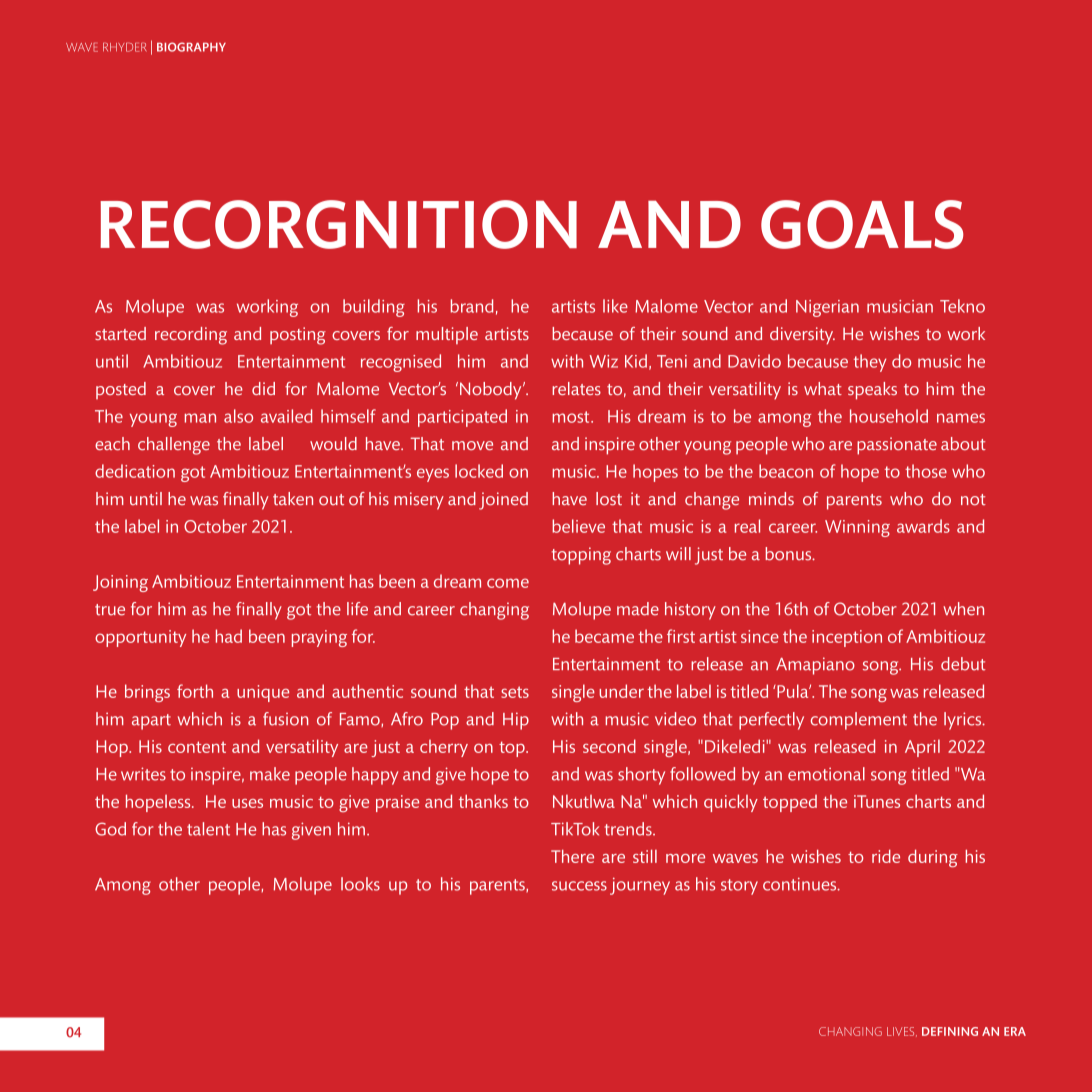 The height and width of the screenshot is (1092, 1092). What do you see at coordinates (872, 391) in the screenshot?
I see `speaks` at bounding box center [872, 391].
